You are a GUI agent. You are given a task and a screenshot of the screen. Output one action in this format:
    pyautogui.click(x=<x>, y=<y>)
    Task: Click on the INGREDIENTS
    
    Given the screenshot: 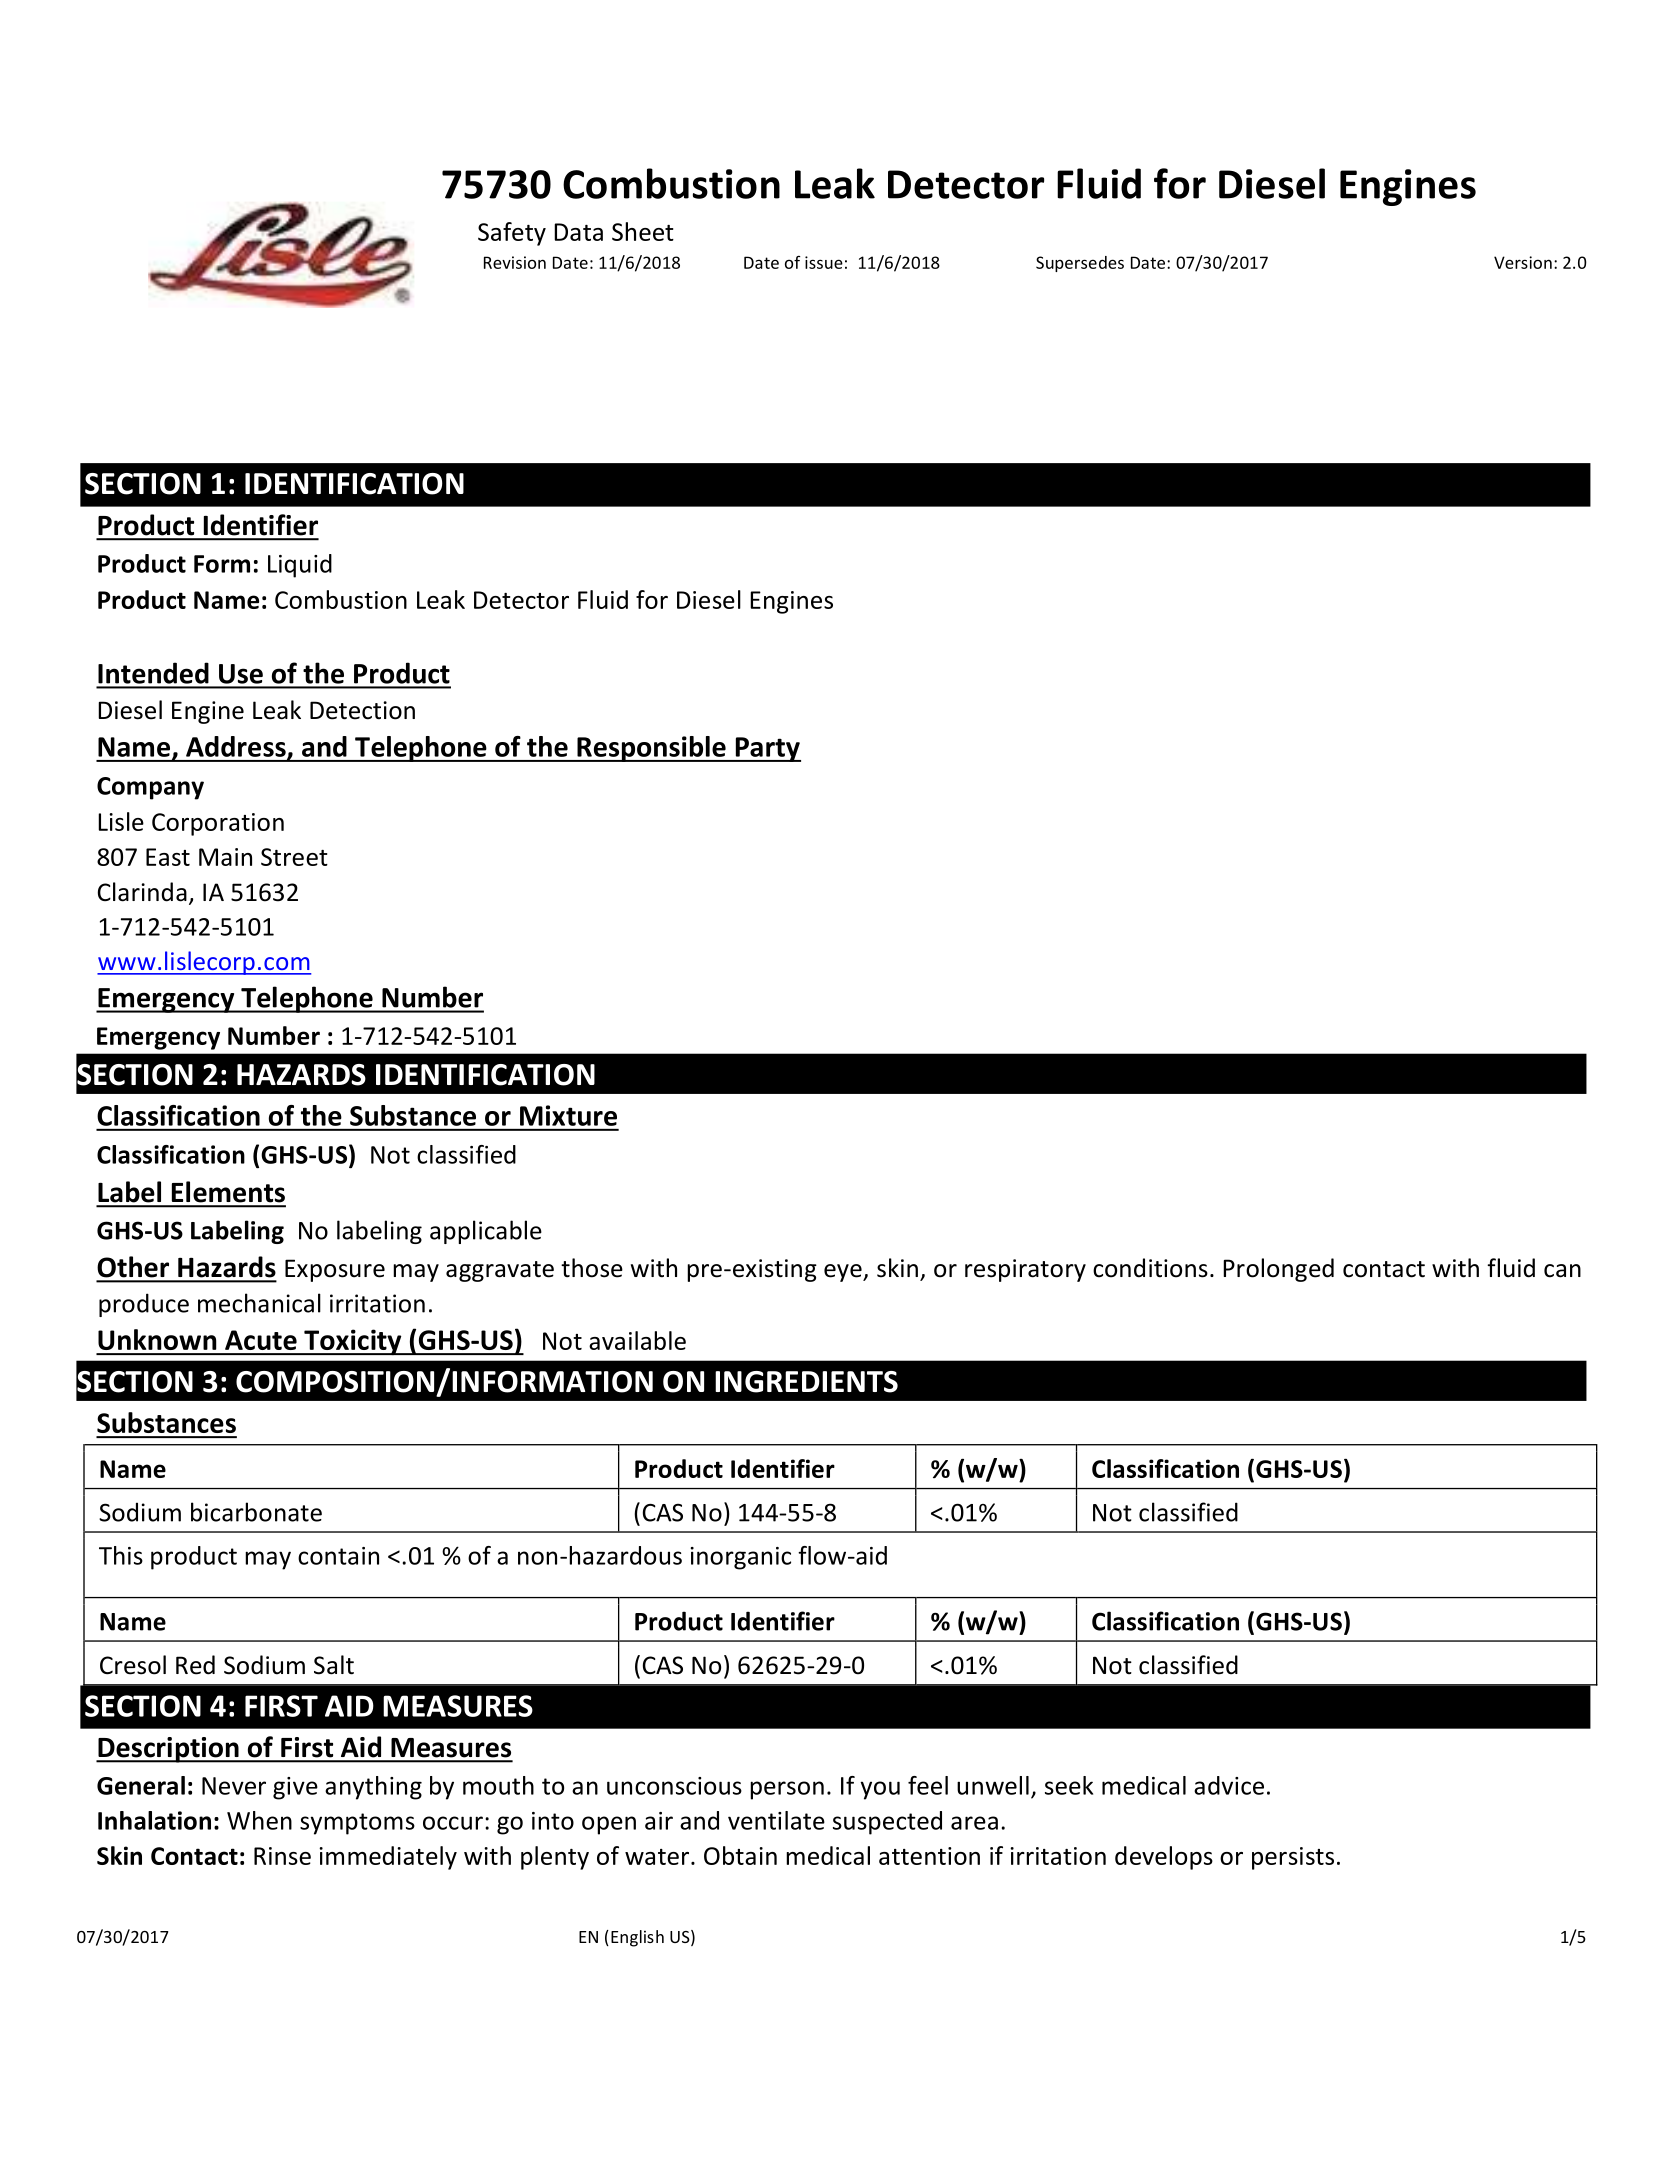 What is the action you would take?
    pyautogui.click(x=806, y=1382)
